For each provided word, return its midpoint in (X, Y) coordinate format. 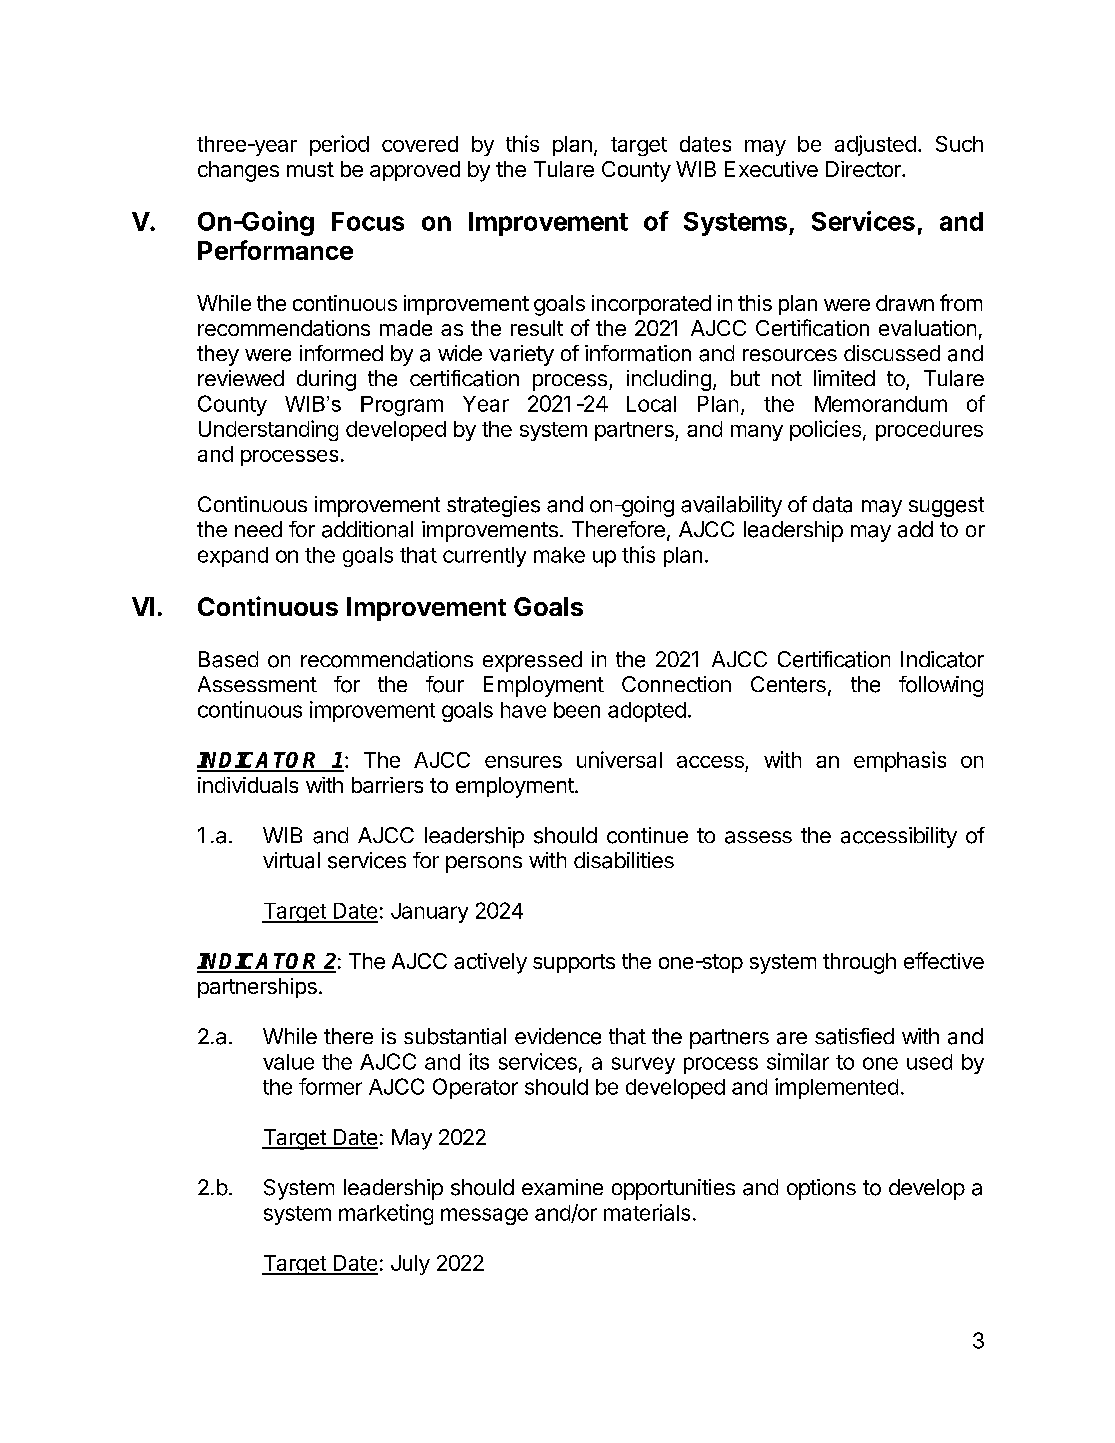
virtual (291, 860)
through (859, 963)
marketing (386, 1214)
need (258, 529)
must (310, 169)
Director (864, 169)
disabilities (624, 860)
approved (415, 171)
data (832, 504)
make (559, 555)
